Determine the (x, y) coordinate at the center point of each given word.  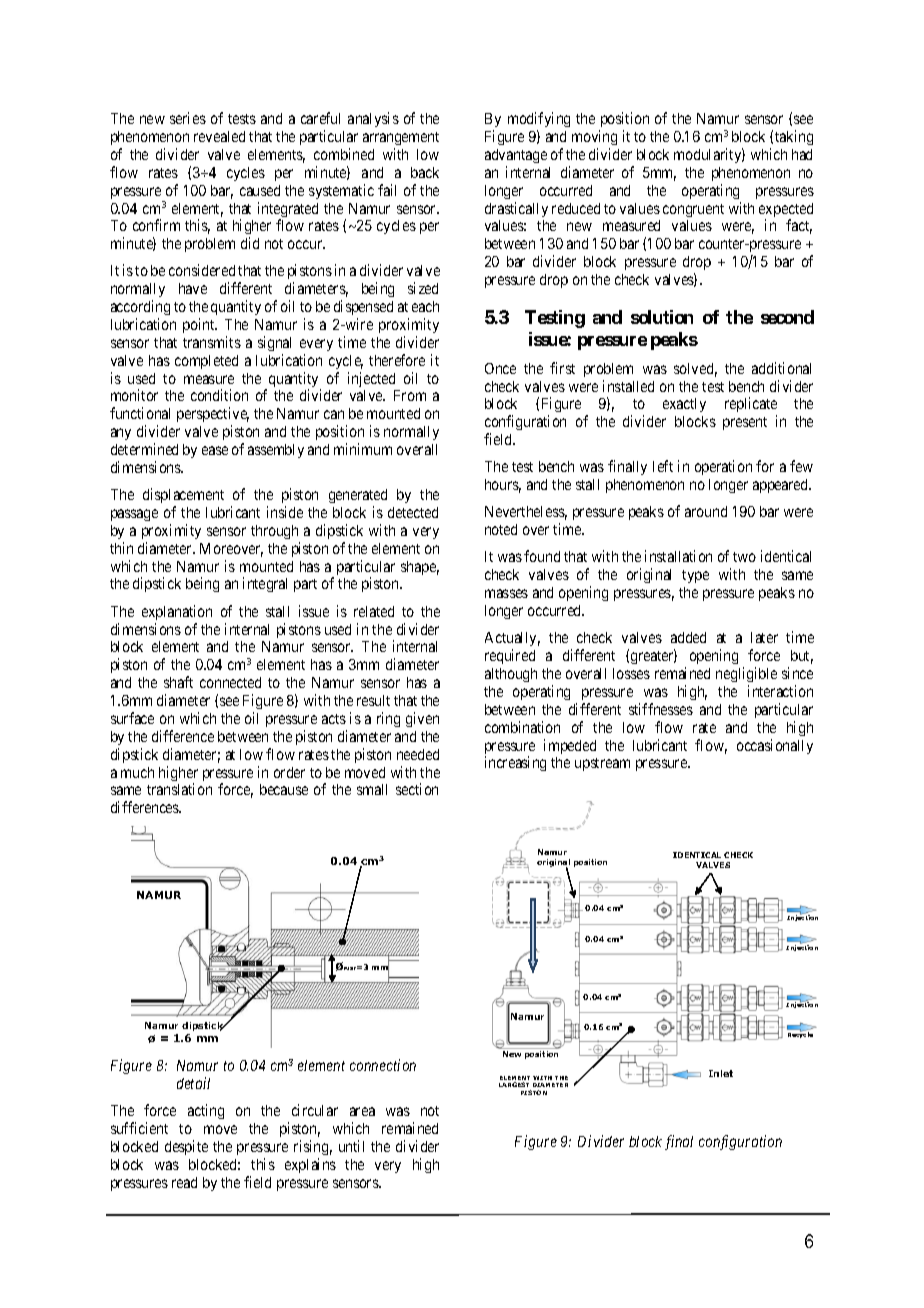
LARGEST (514, 1084)
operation (723, 467)
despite (186, 1147)
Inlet (721, 1073)
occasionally (775, 746)
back (425, 172)
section (417, 789)
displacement (183, 495)
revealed (219, 136)
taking (794, 137)
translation (179, 789)
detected (413, 512)
